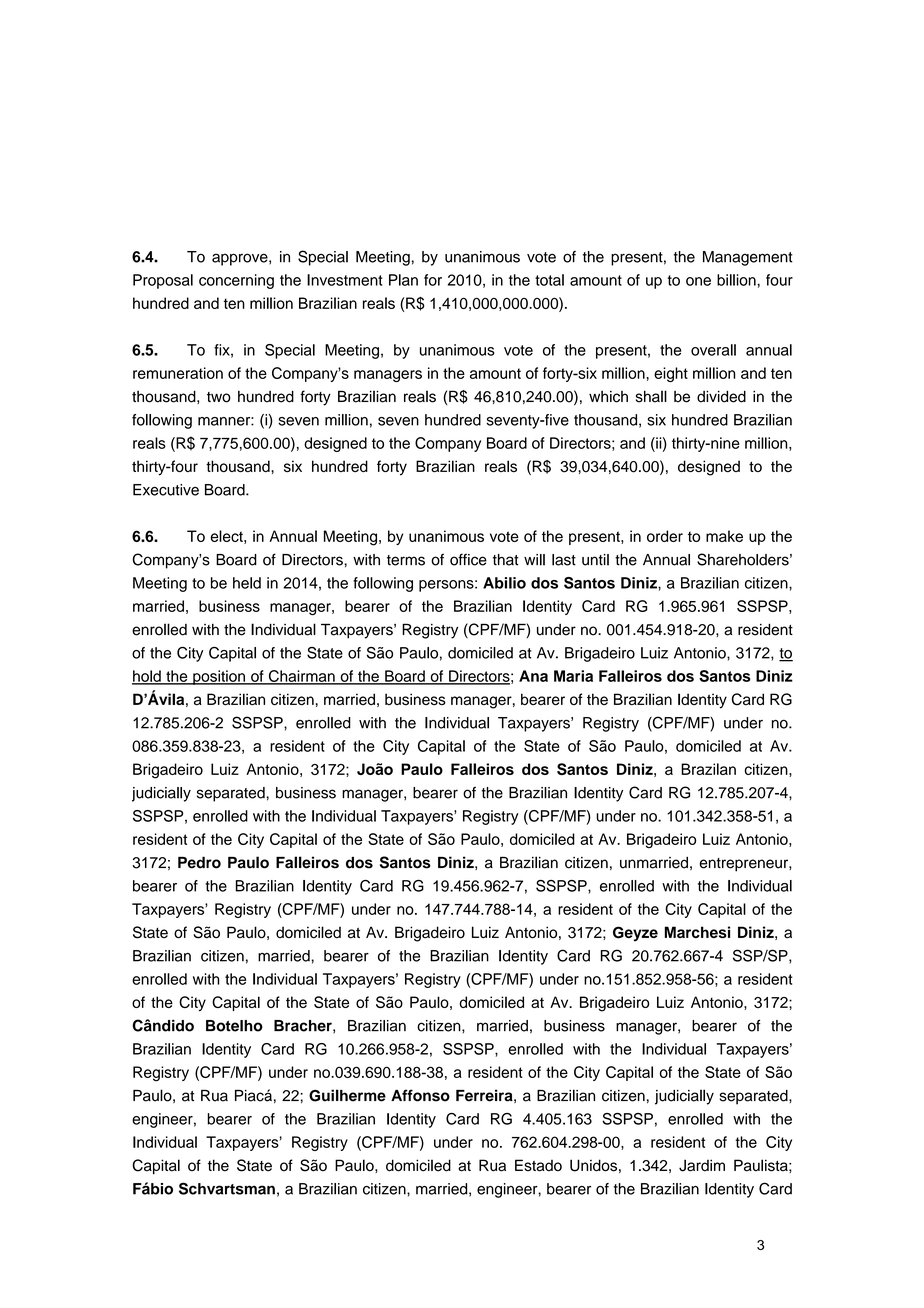  What do you see at coordinates (347, 1095) in the screenshot?
I see `Guilherme` at bounding box center [347, 1095].
